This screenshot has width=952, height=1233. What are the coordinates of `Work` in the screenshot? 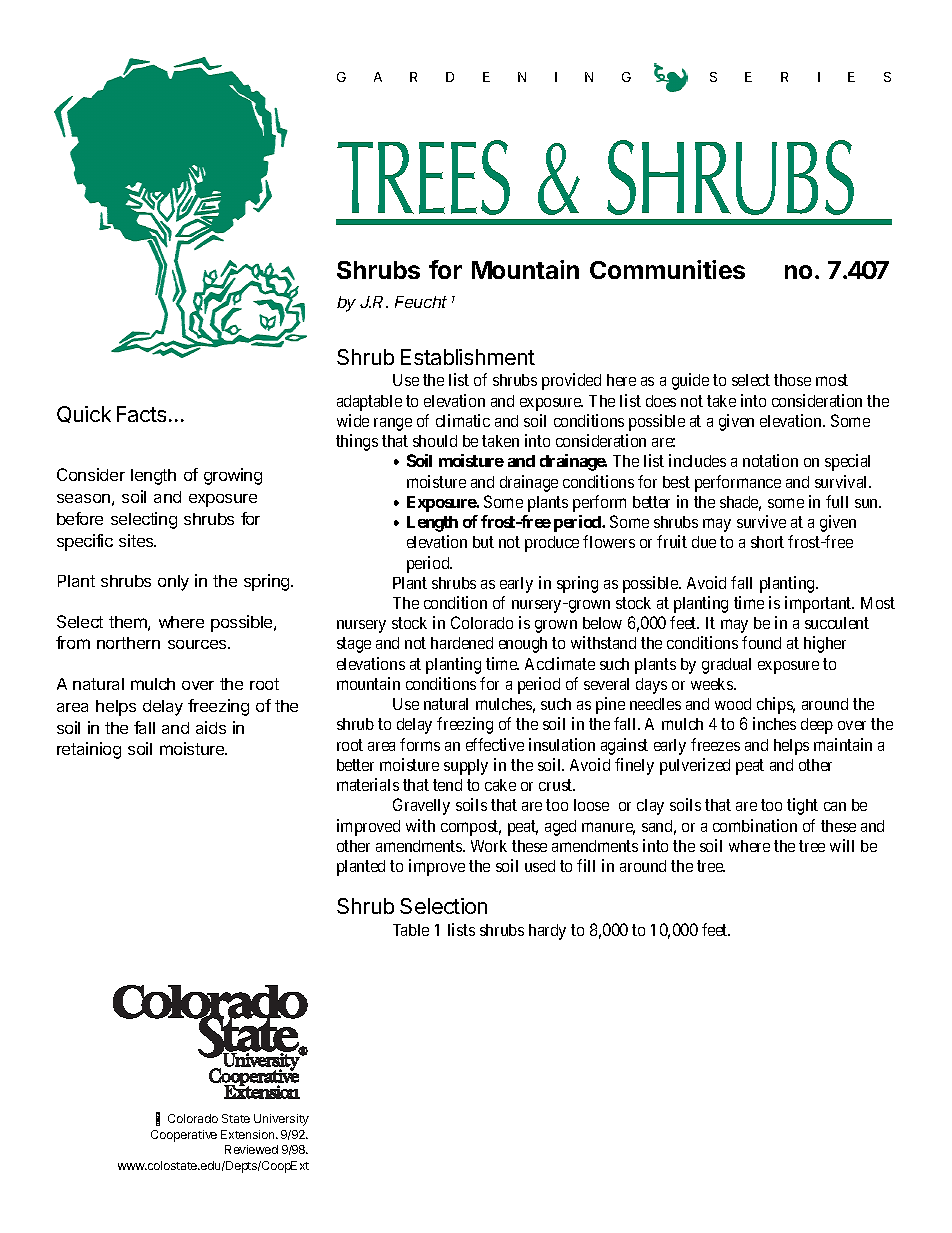 It's located at (489, 846).
